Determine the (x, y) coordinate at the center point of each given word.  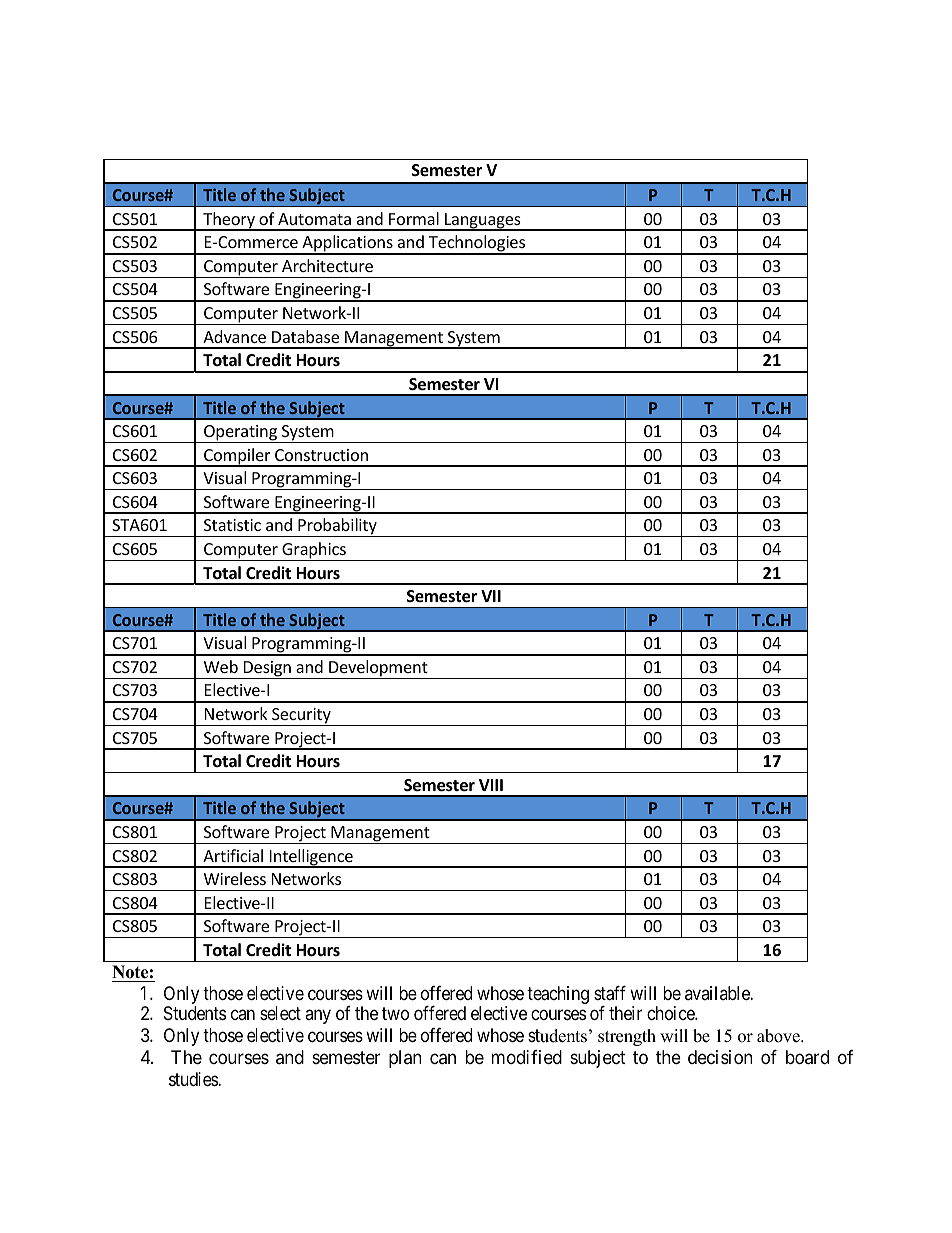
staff (610, 993)
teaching (558, 995)
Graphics (314, 551)
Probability (337, 527)
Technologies (477, 244)
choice (671, 1013)
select (280, 1013)
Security (301, 717)
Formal (414, 218)
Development (378, 669)
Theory (229, 221)
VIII (491, 785)
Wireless (235, 878)
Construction (321, 455)
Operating (241, 434)
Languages (483, 222)
